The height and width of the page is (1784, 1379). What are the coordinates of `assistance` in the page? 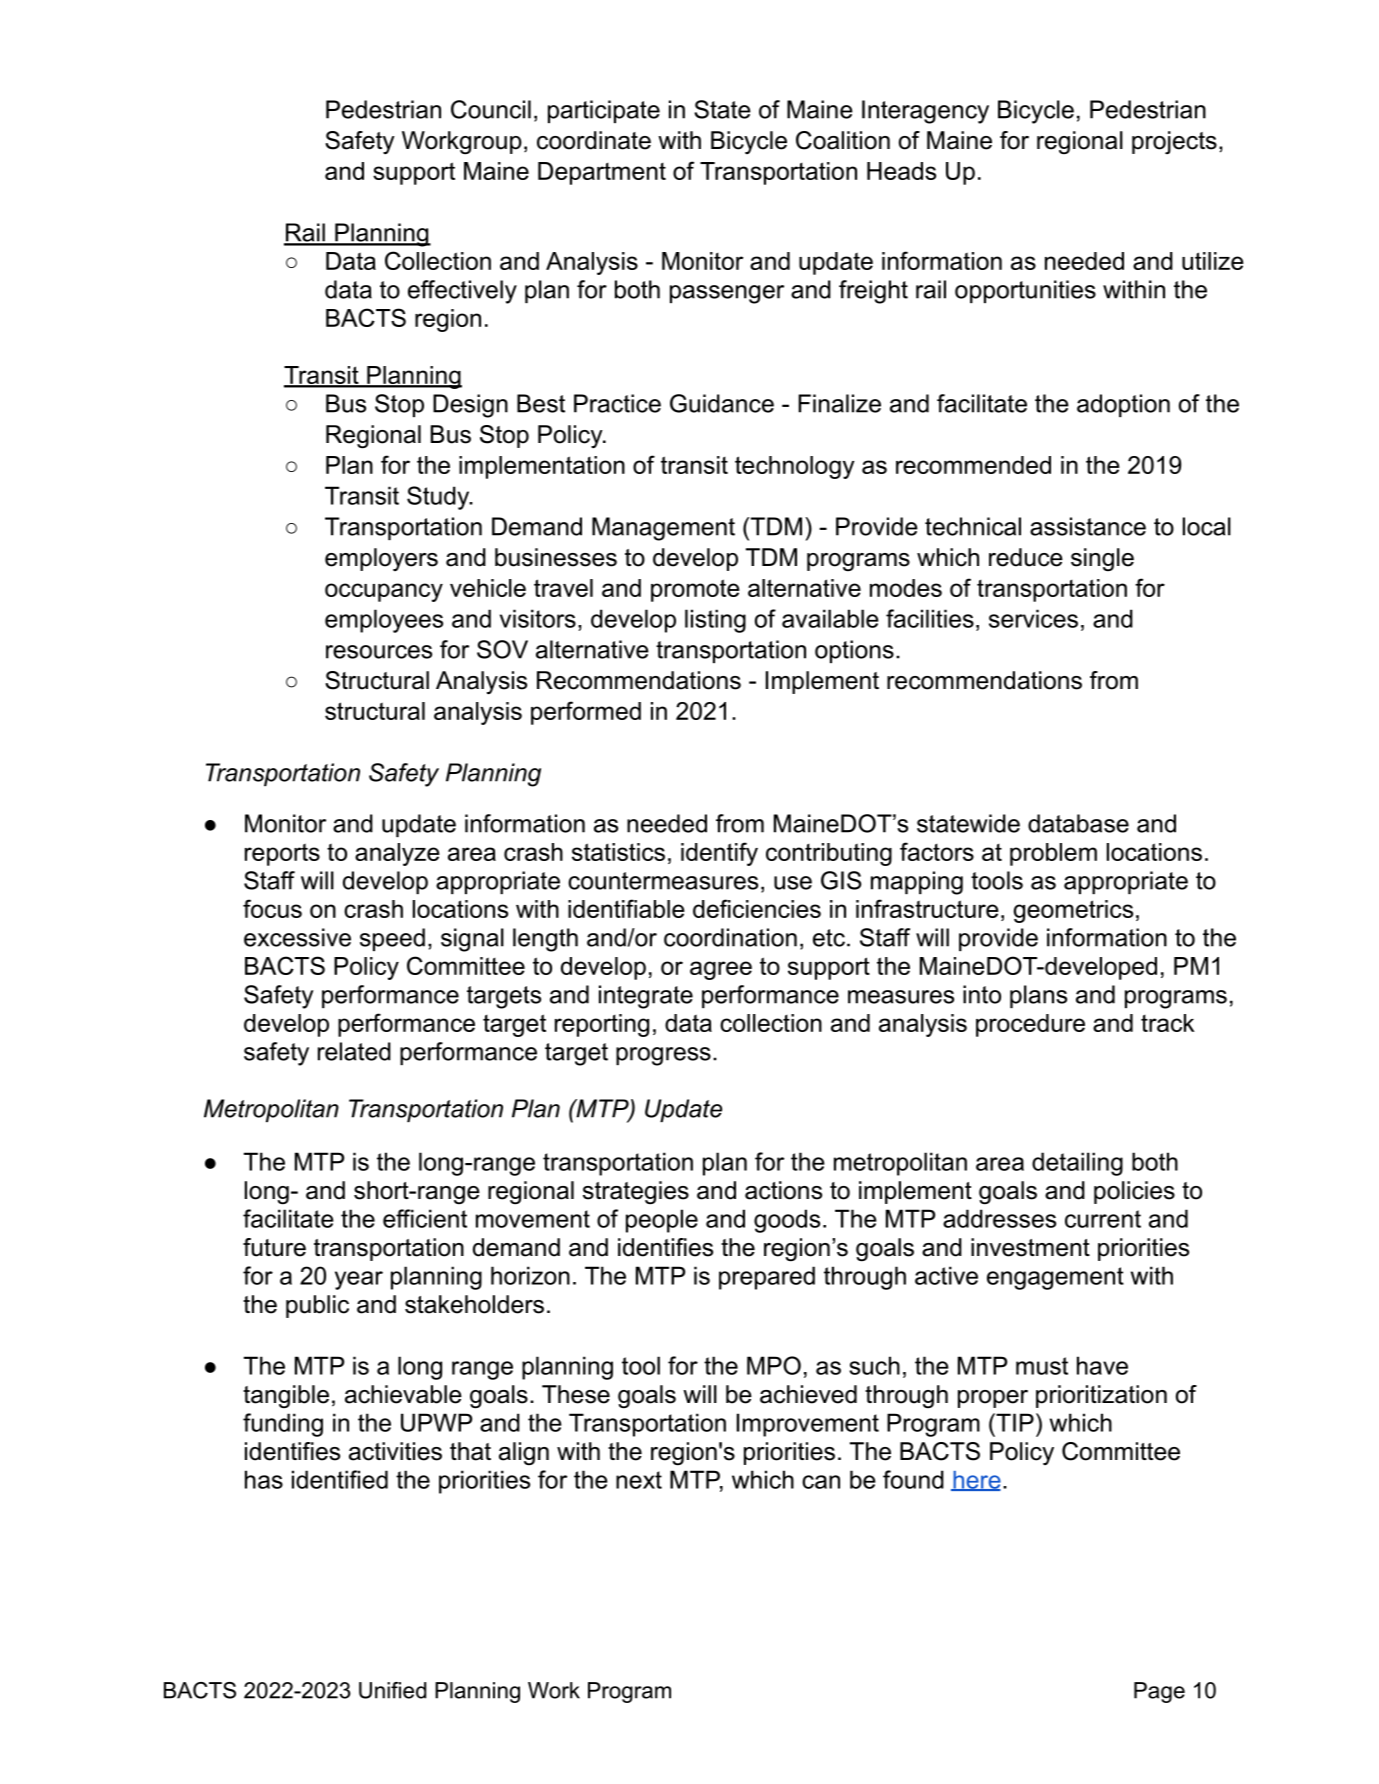 It's located at (1088, 526).
